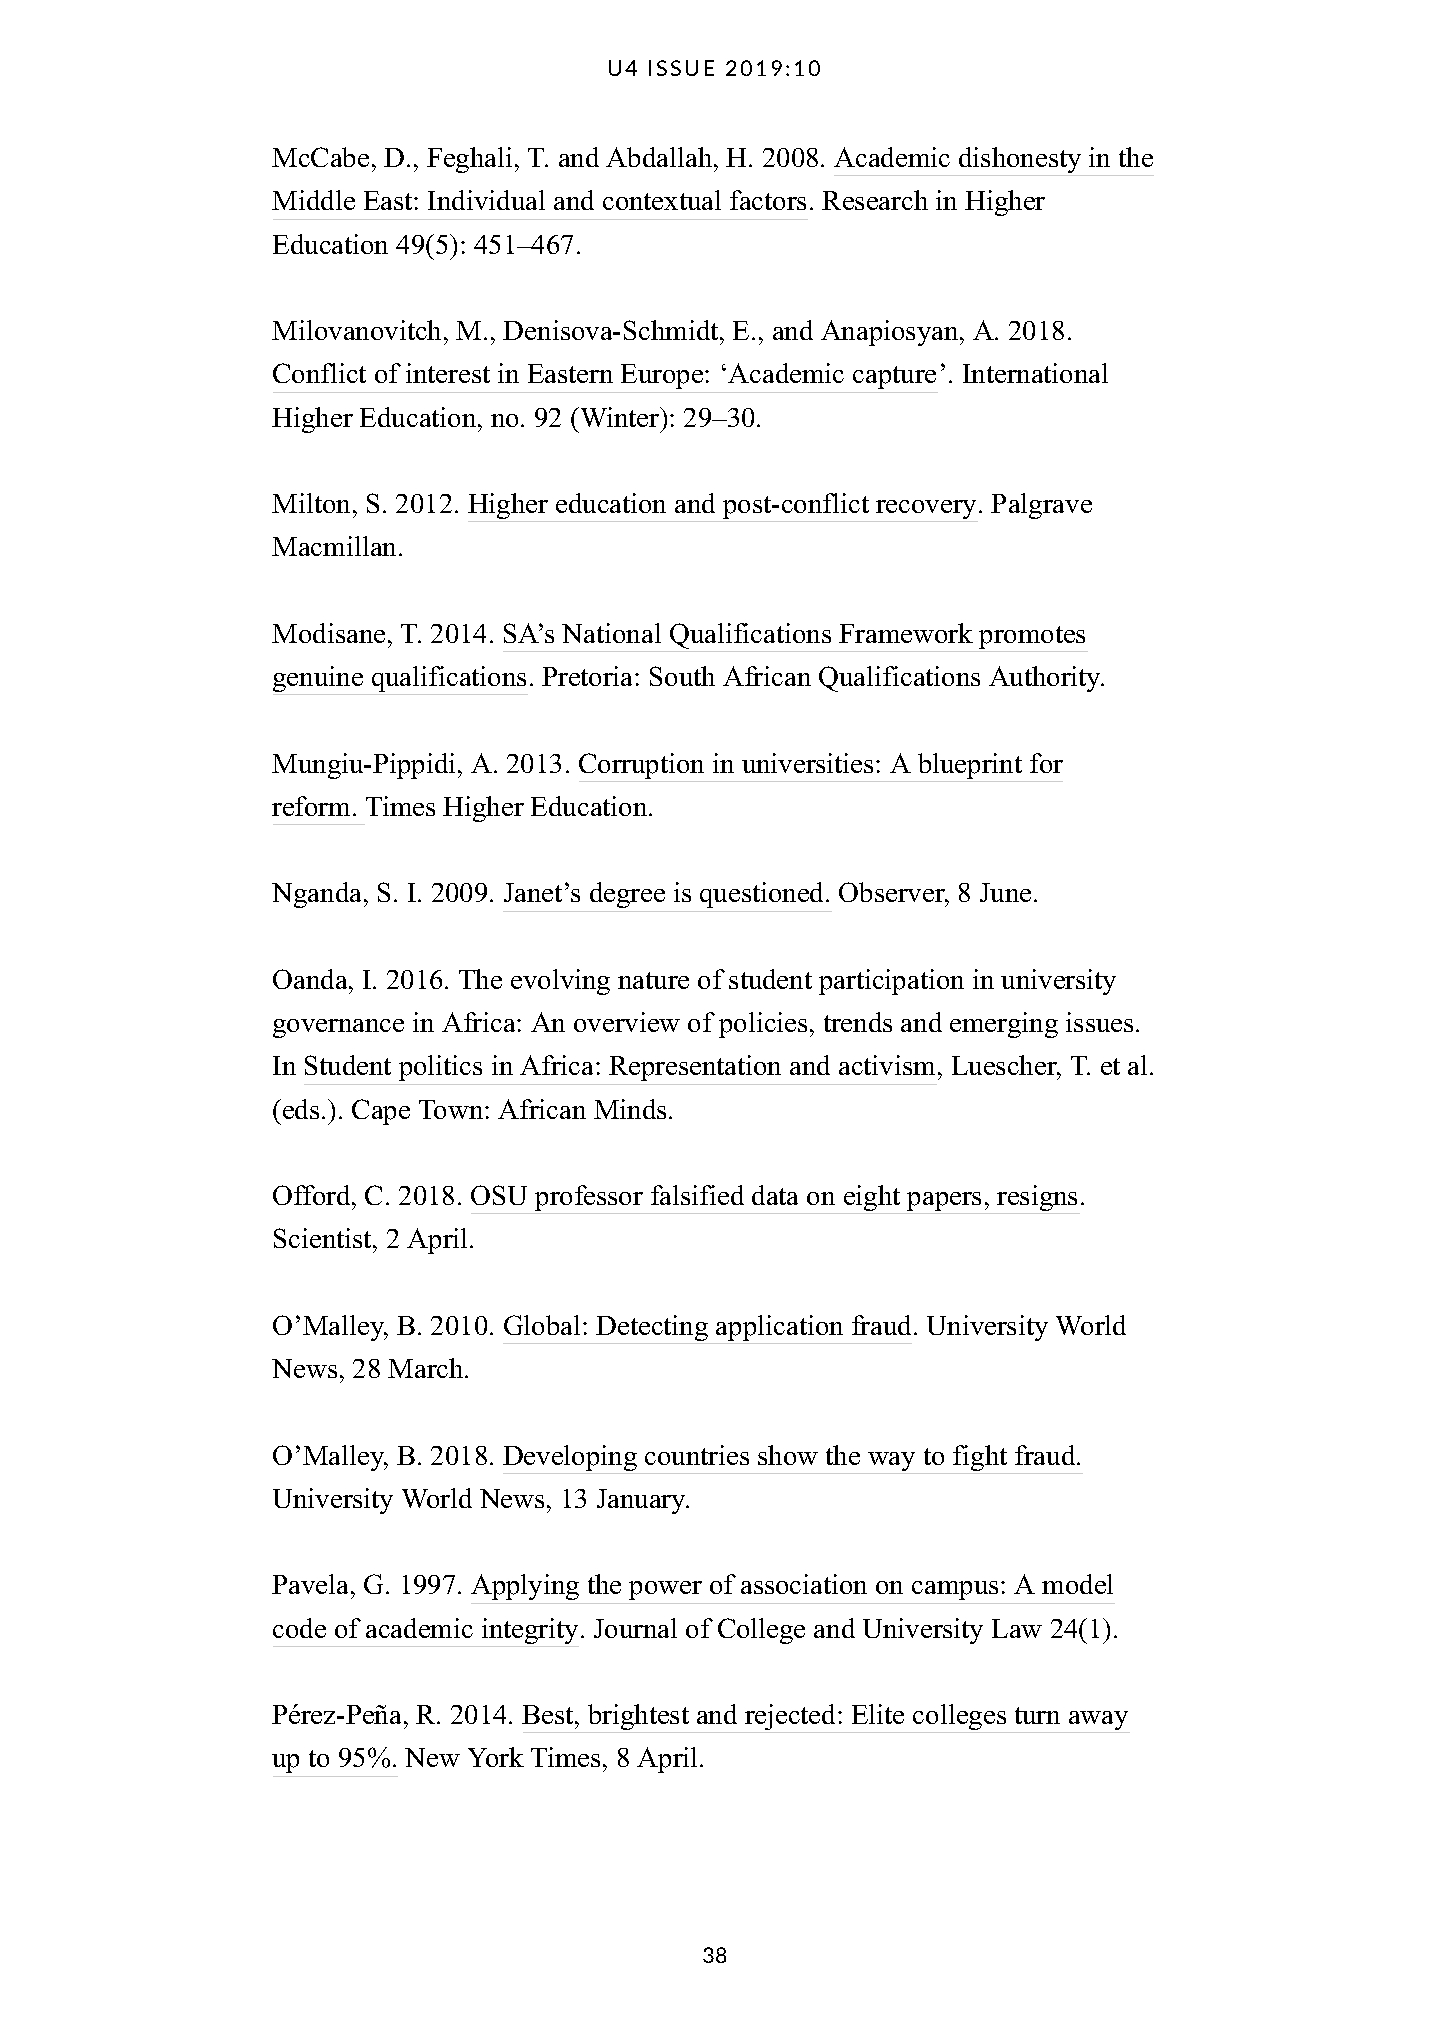 Image resolution: width=1431 pixels, height=2023 pixels. I want to click on June, so click(1005, 892).
